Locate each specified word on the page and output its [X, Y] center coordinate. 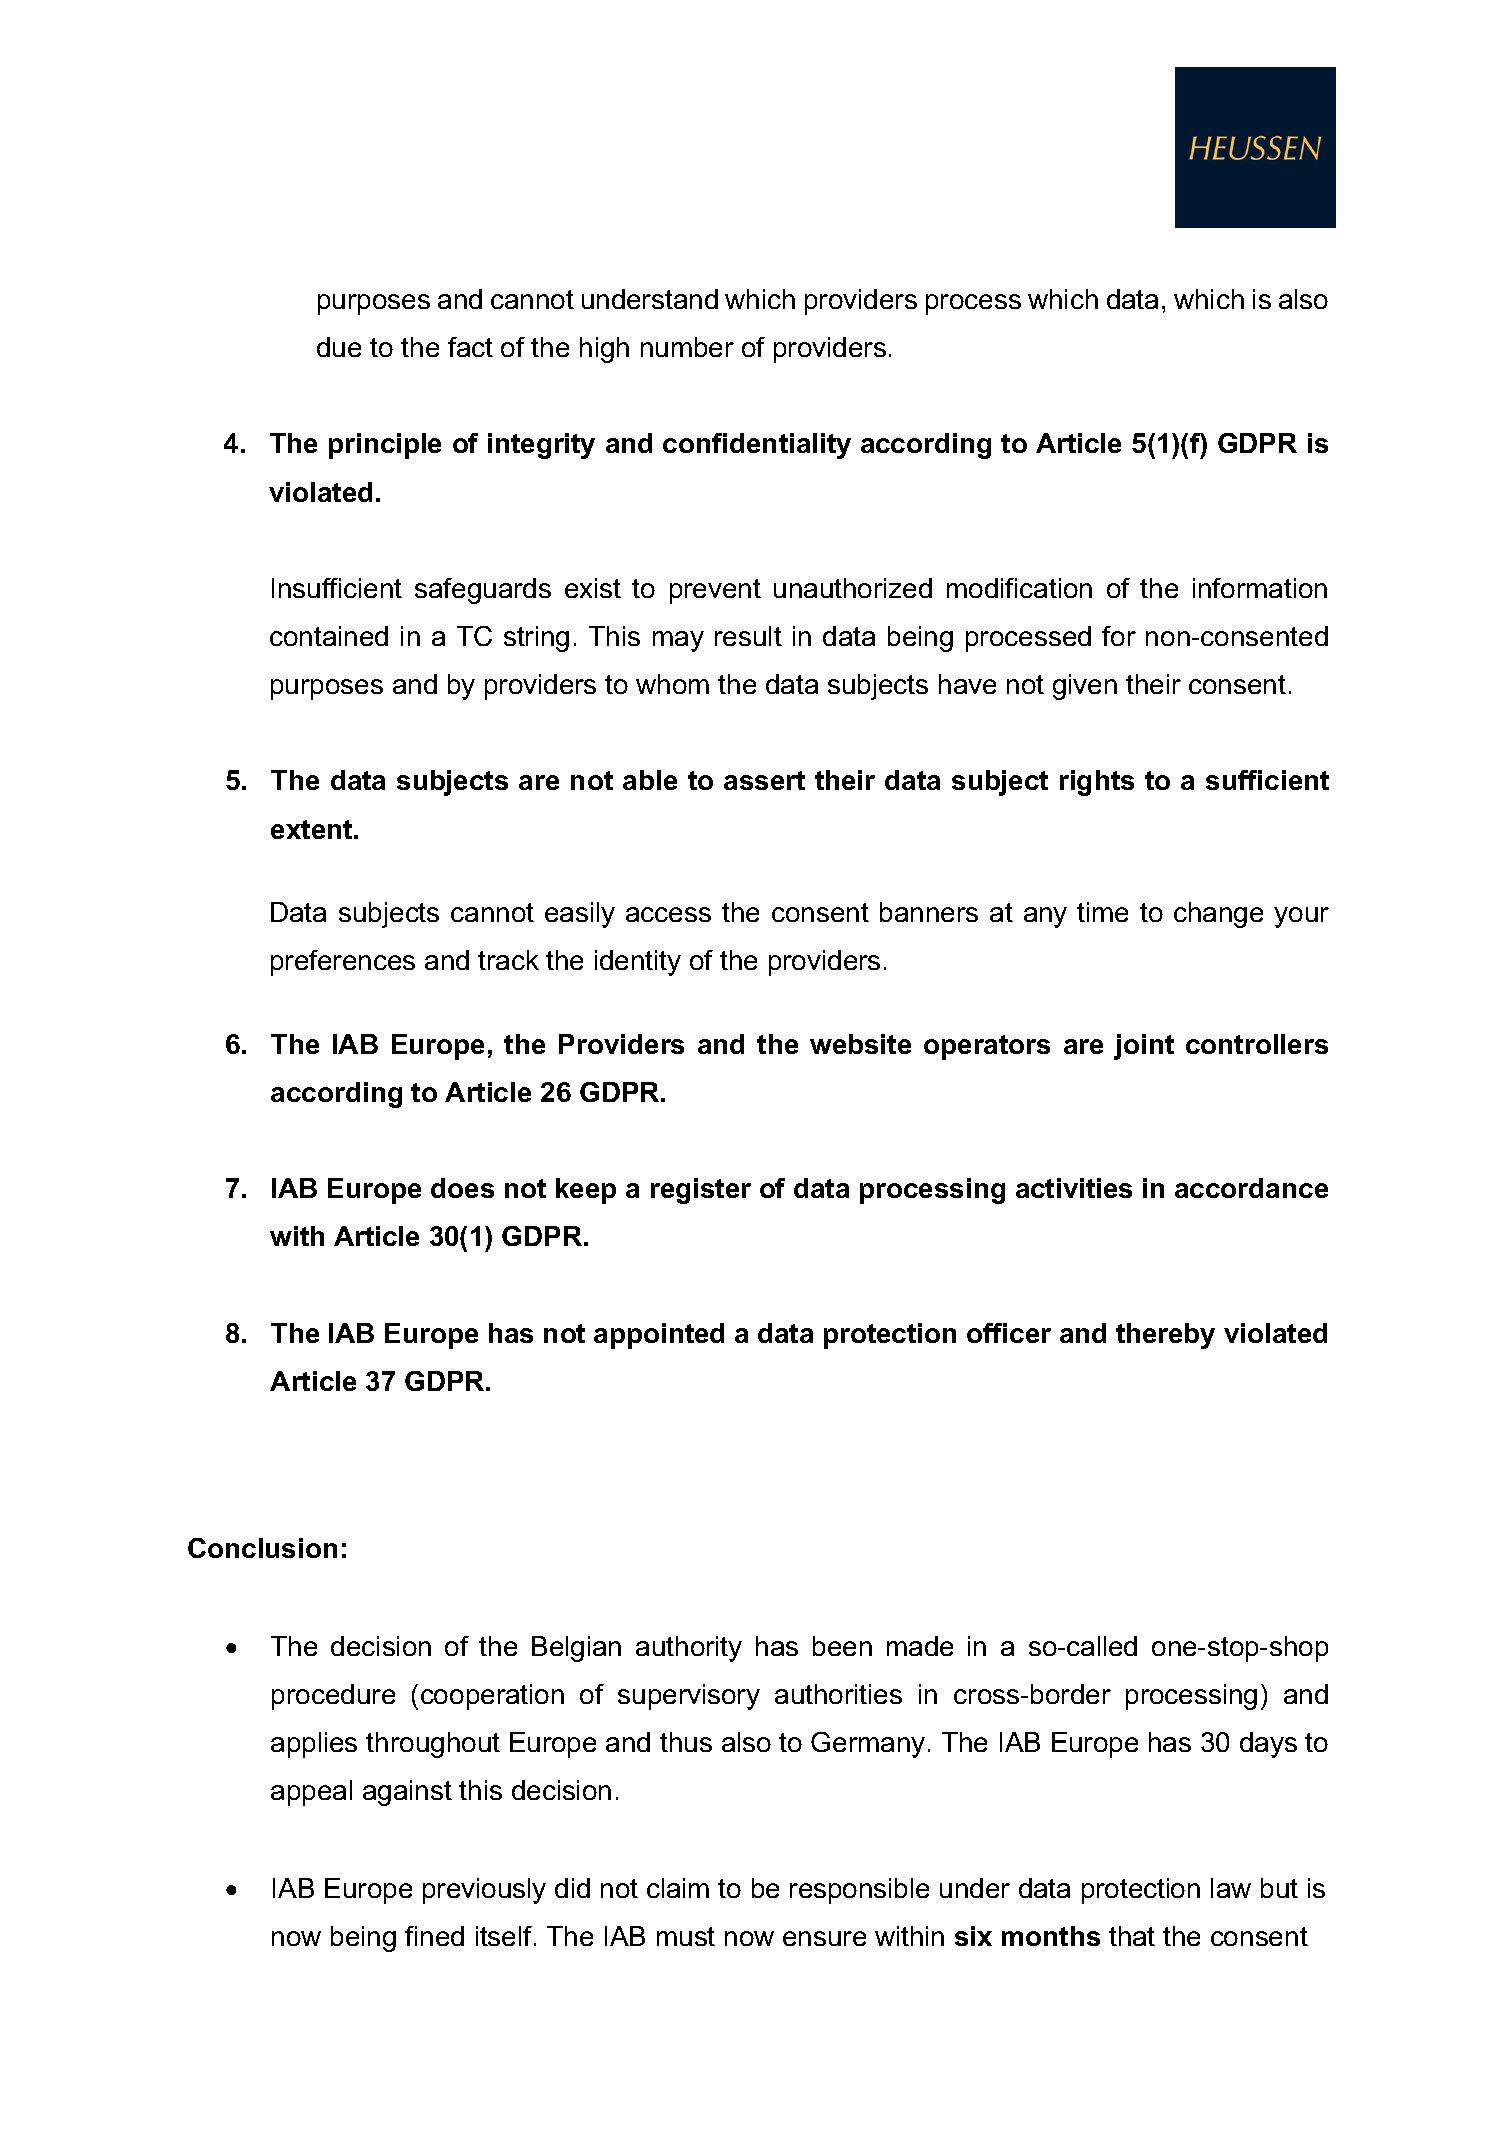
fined [434, 1936]
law [1231, 1888]
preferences [343, 963]
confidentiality [757, 446]
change [1218, 915]
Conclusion [262, 1548]
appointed [659, 1336]
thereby [1165, 1336]
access [668, 914]
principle [385, 446]
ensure [824, 1938]
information [1260, 588]
